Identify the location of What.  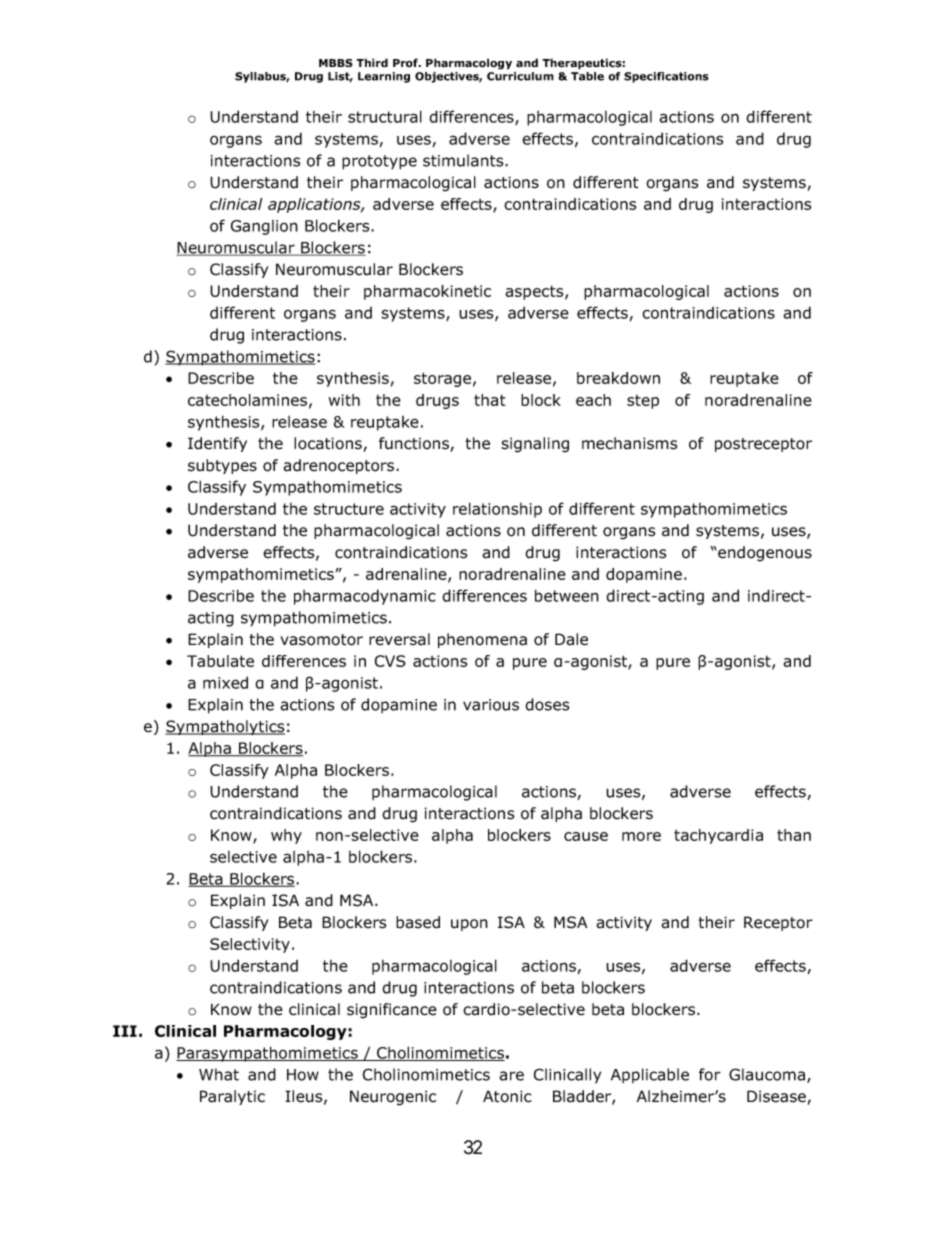
(219, 1074).
